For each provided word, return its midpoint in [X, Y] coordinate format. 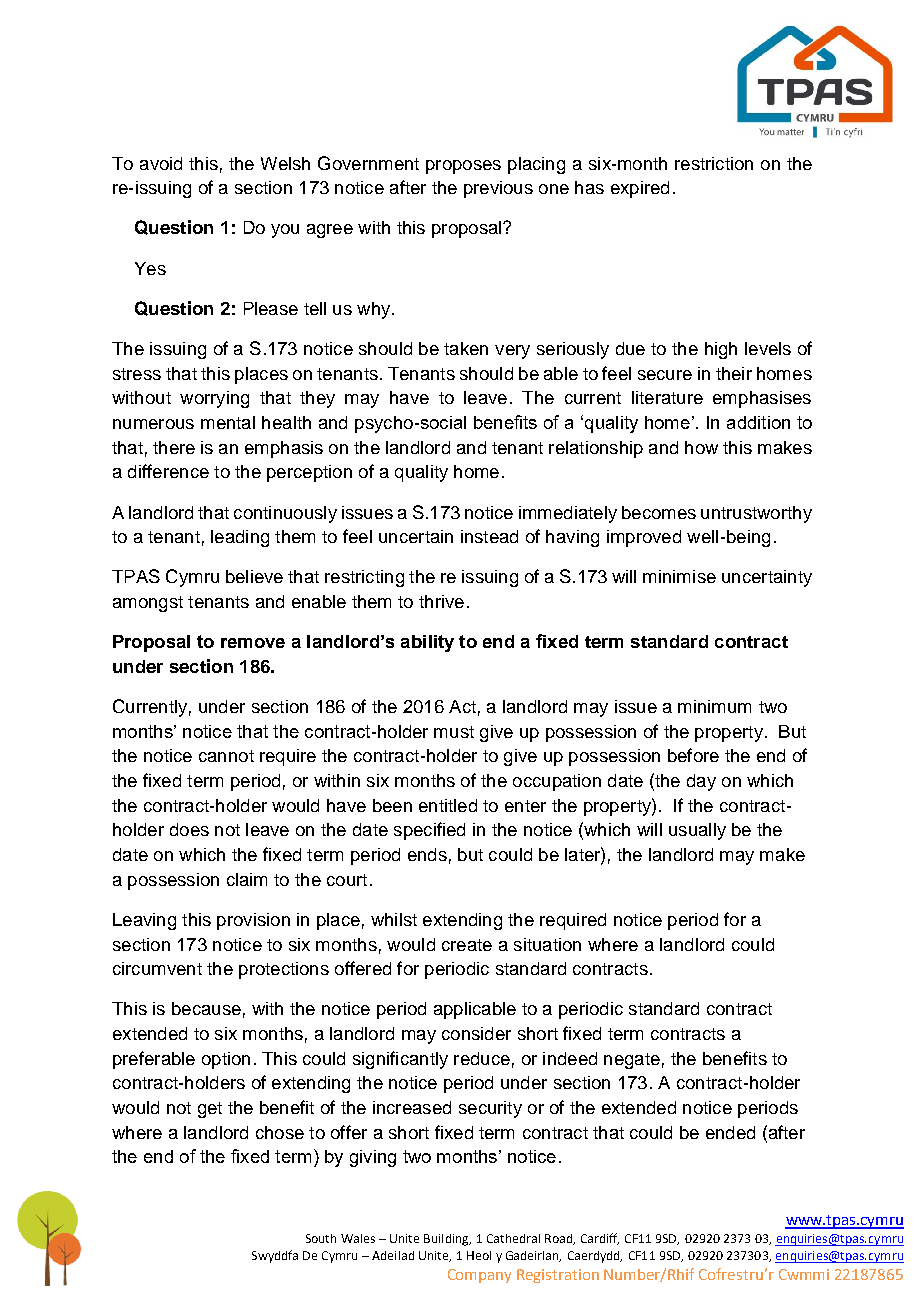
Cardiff [600, 1239]
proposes [463, 167]
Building [447, 1240]
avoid [161, 163]
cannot [226, 756]
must [454, 732]
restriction [714, 163]
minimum [714, 706]
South [321, 1238]
